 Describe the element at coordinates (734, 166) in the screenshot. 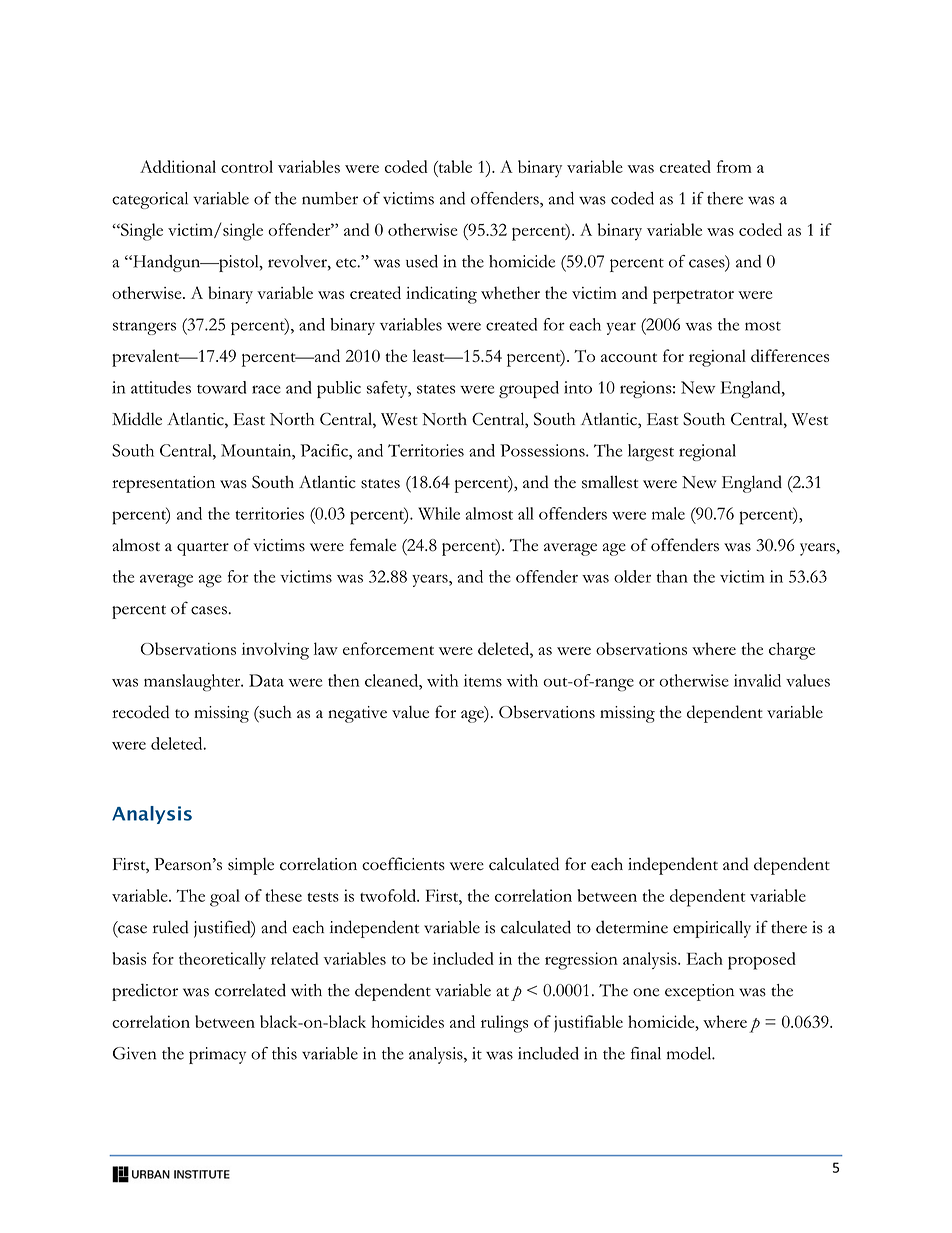

I see `from` at that location.
